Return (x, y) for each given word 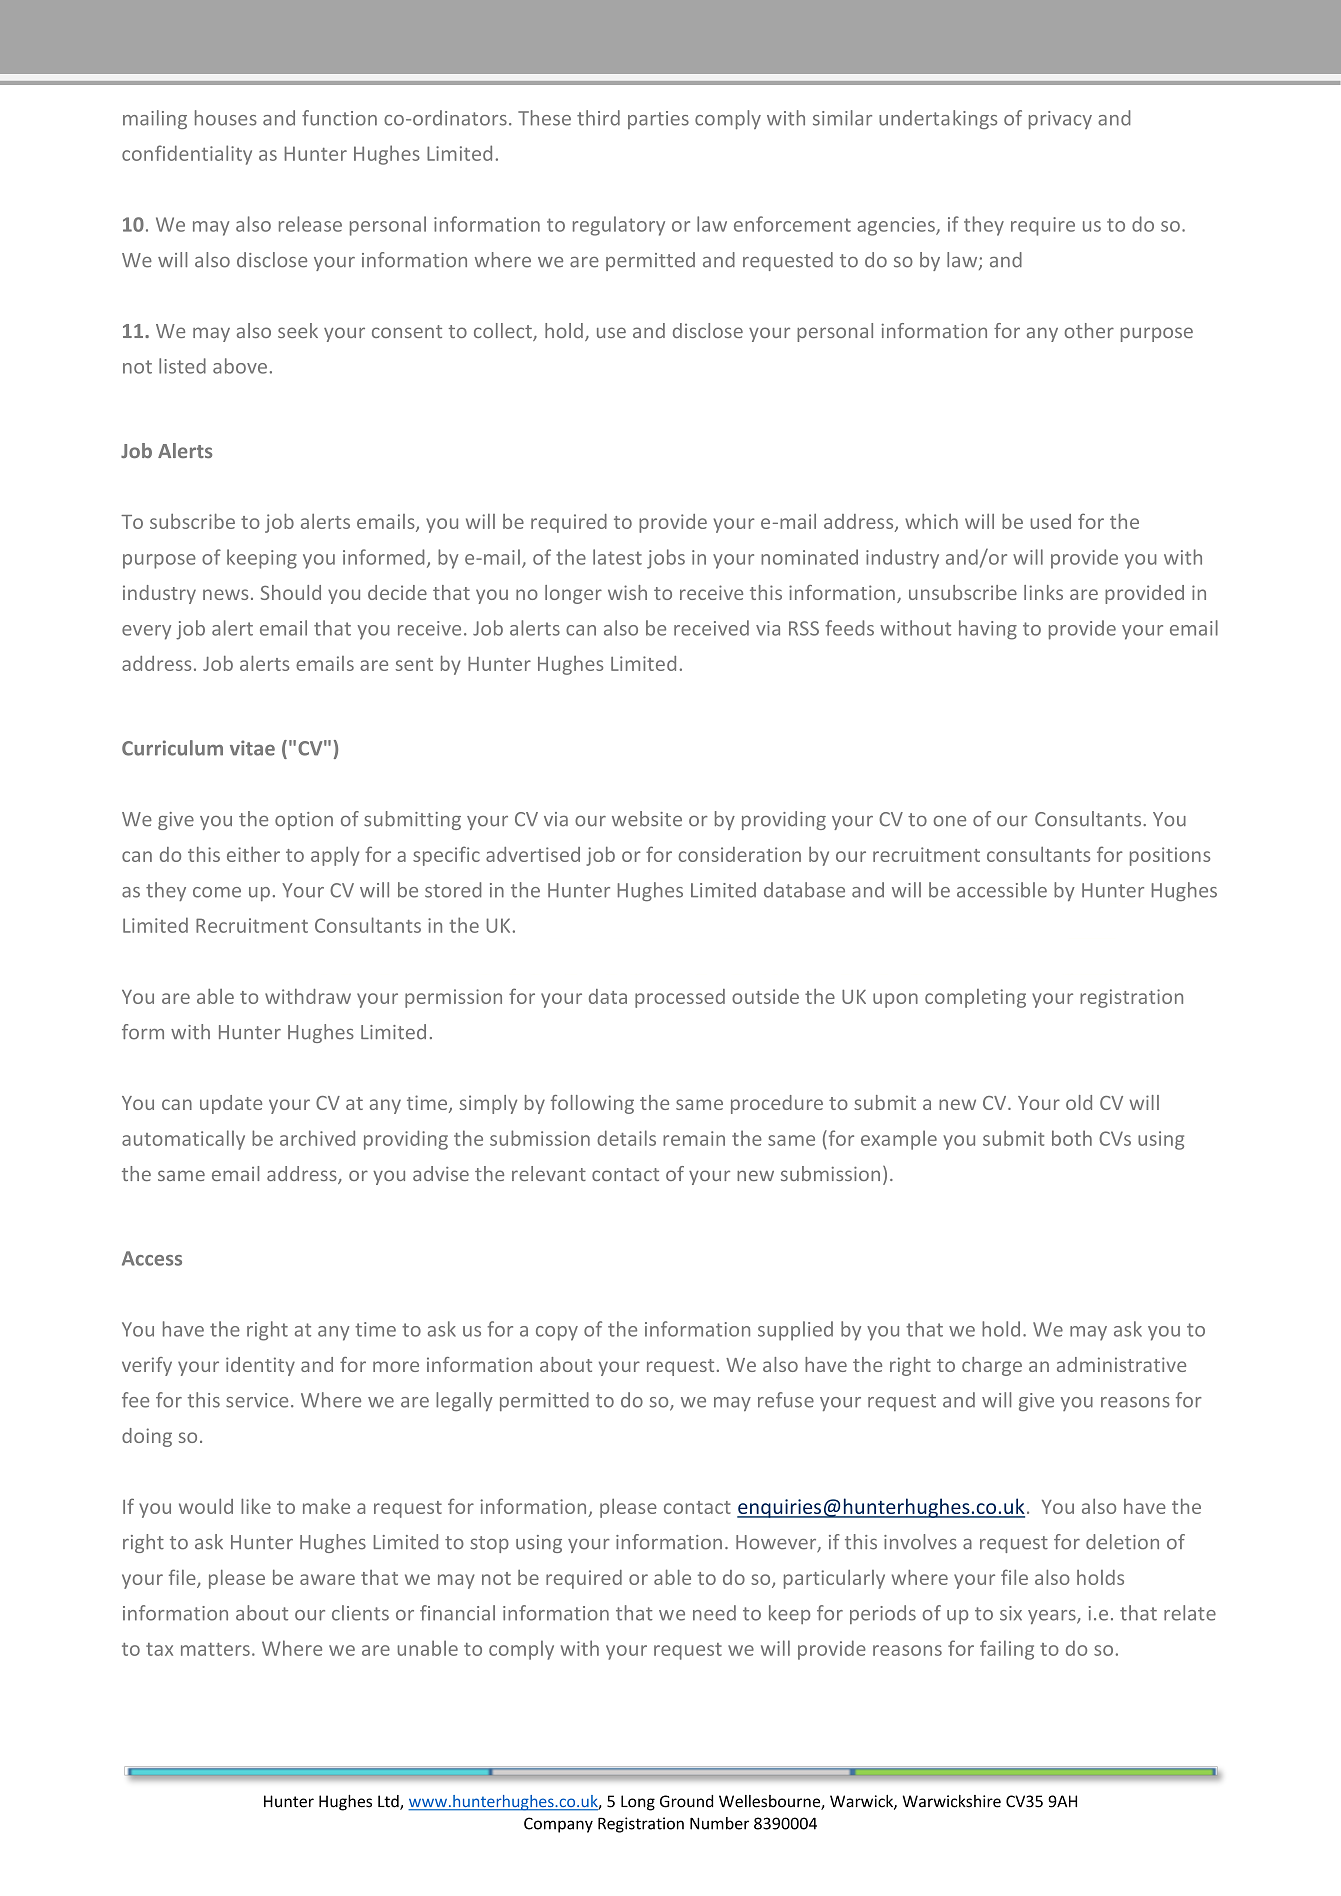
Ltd (389, 1802)
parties (658, 120)
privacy (1060, 120)
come (217, 892)
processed (680, 998)
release (310, 224)
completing (975, 998)
